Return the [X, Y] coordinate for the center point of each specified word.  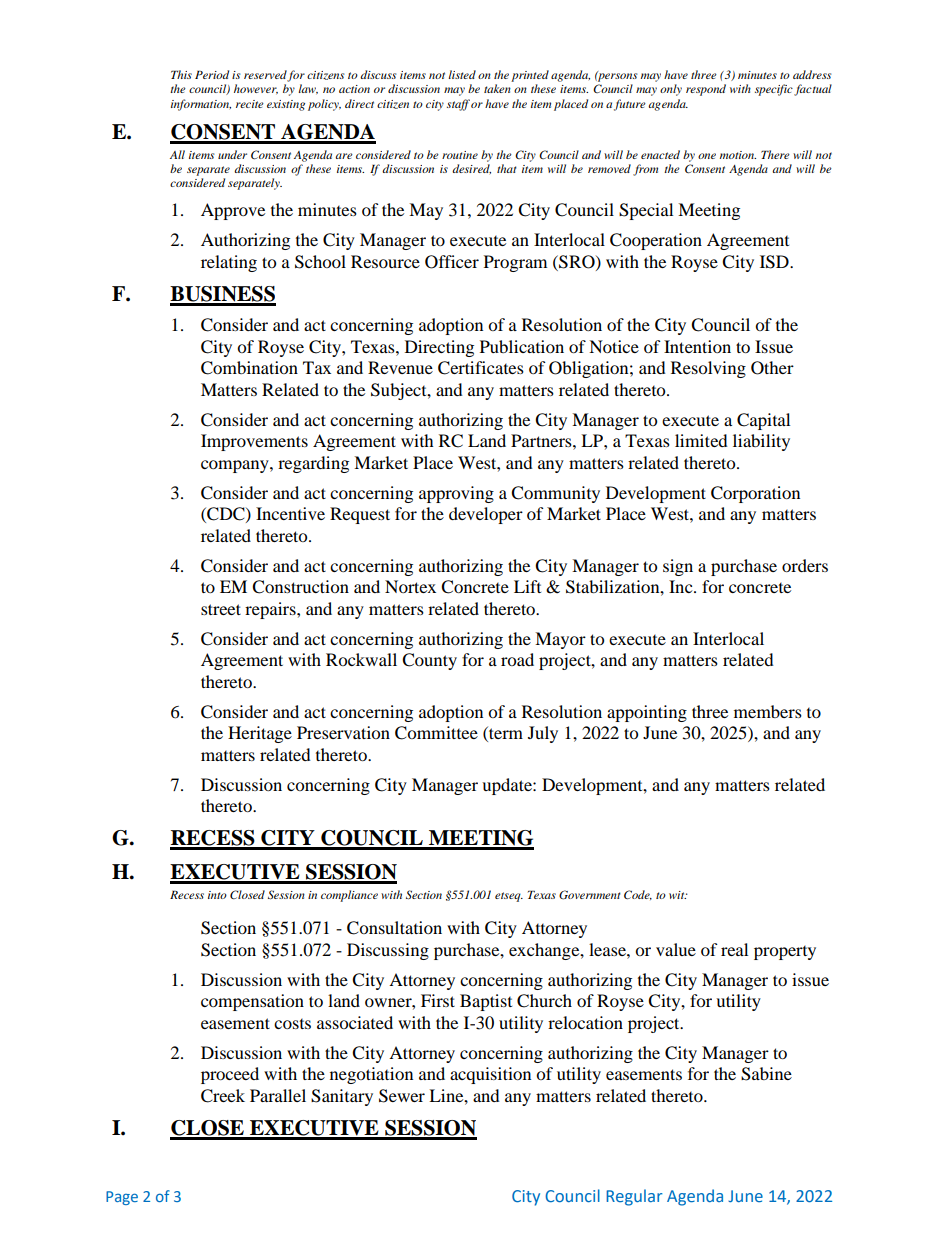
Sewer [402, 1096]
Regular [634, 1197]
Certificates [481, 368]
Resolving [708, 369]
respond [706, 90]
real [734, 949]
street [221, 609]
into [217, 895]
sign [678, 567]
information [201, 105]
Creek [223, 1096]
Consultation [394, 928]
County [429, 661]
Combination [249, 368]
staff [458, 105]
